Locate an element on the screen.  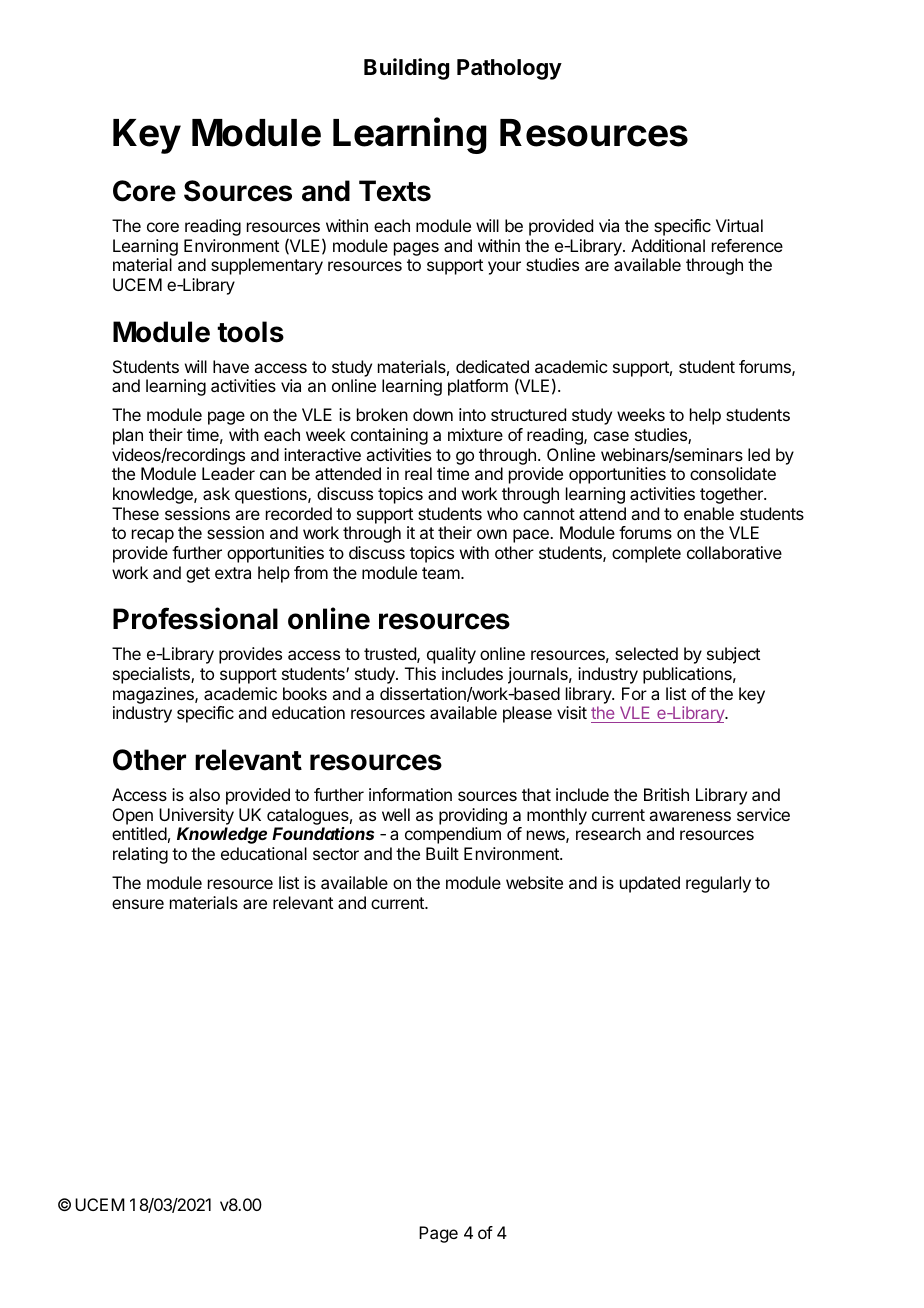
Virtual is located at coordinates (739, 225).
